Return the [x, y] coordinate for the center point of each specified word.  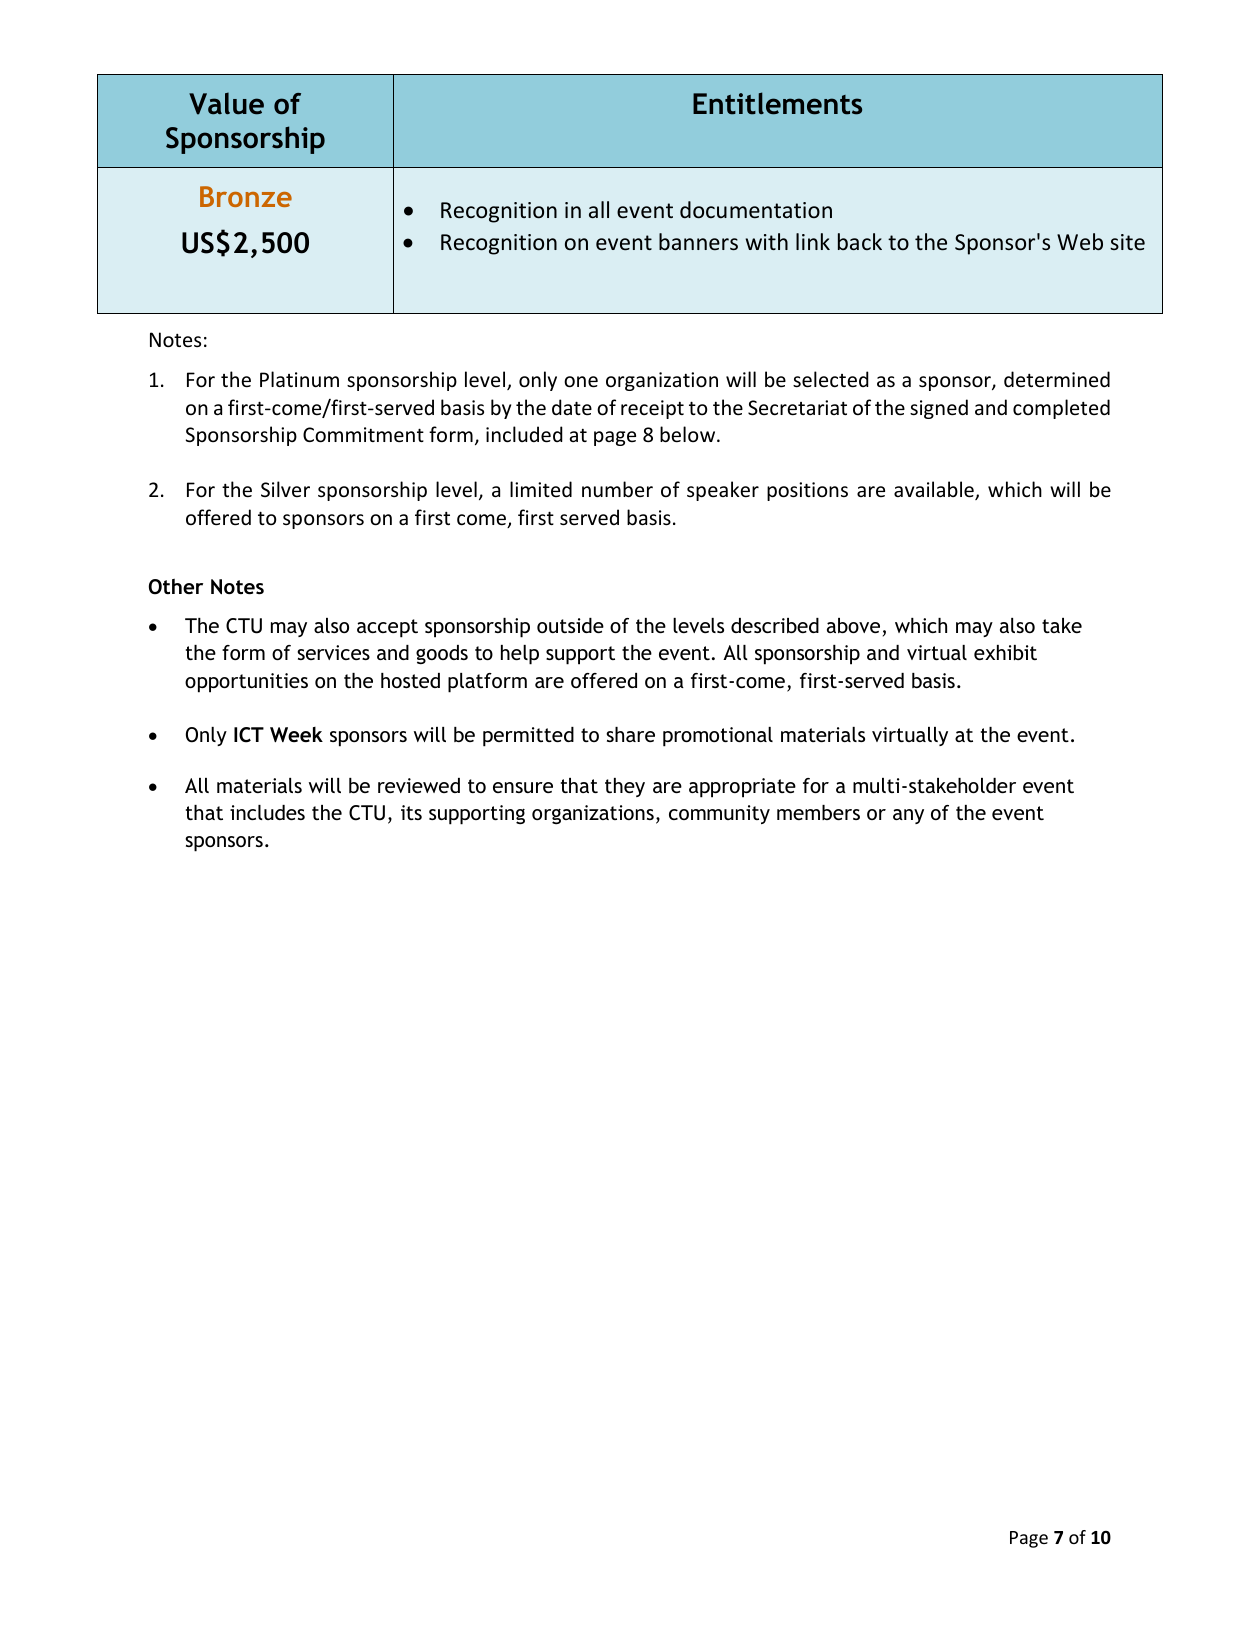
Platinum [299, 379]
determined [1057, 379]
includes [267, 812]
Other [176, 587]
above [853, 625]
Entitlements [777, 103]
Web [1080, 242]
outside [570, 625]
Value [226, 103]
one [581, 382]
